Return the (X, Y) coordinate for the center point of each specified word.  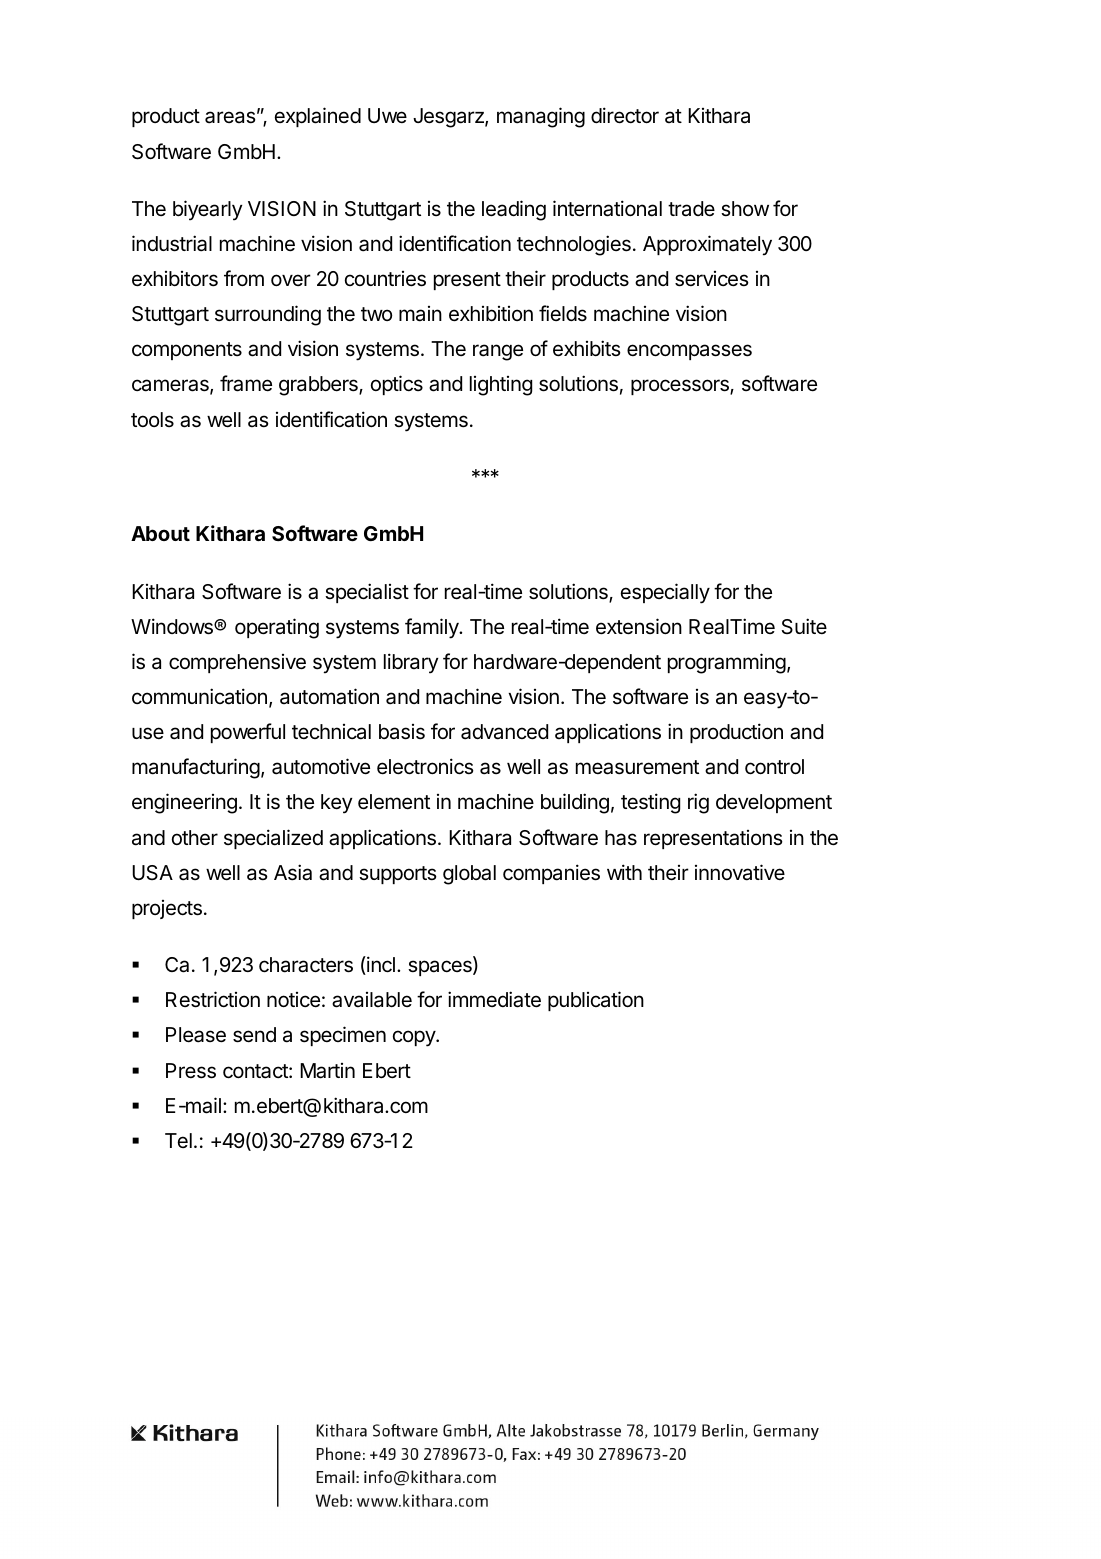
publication (596, 1001)
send (254, 1035)
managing (541, 117)
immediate (494, 999)
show (745, 208)
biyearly (207, 210)
